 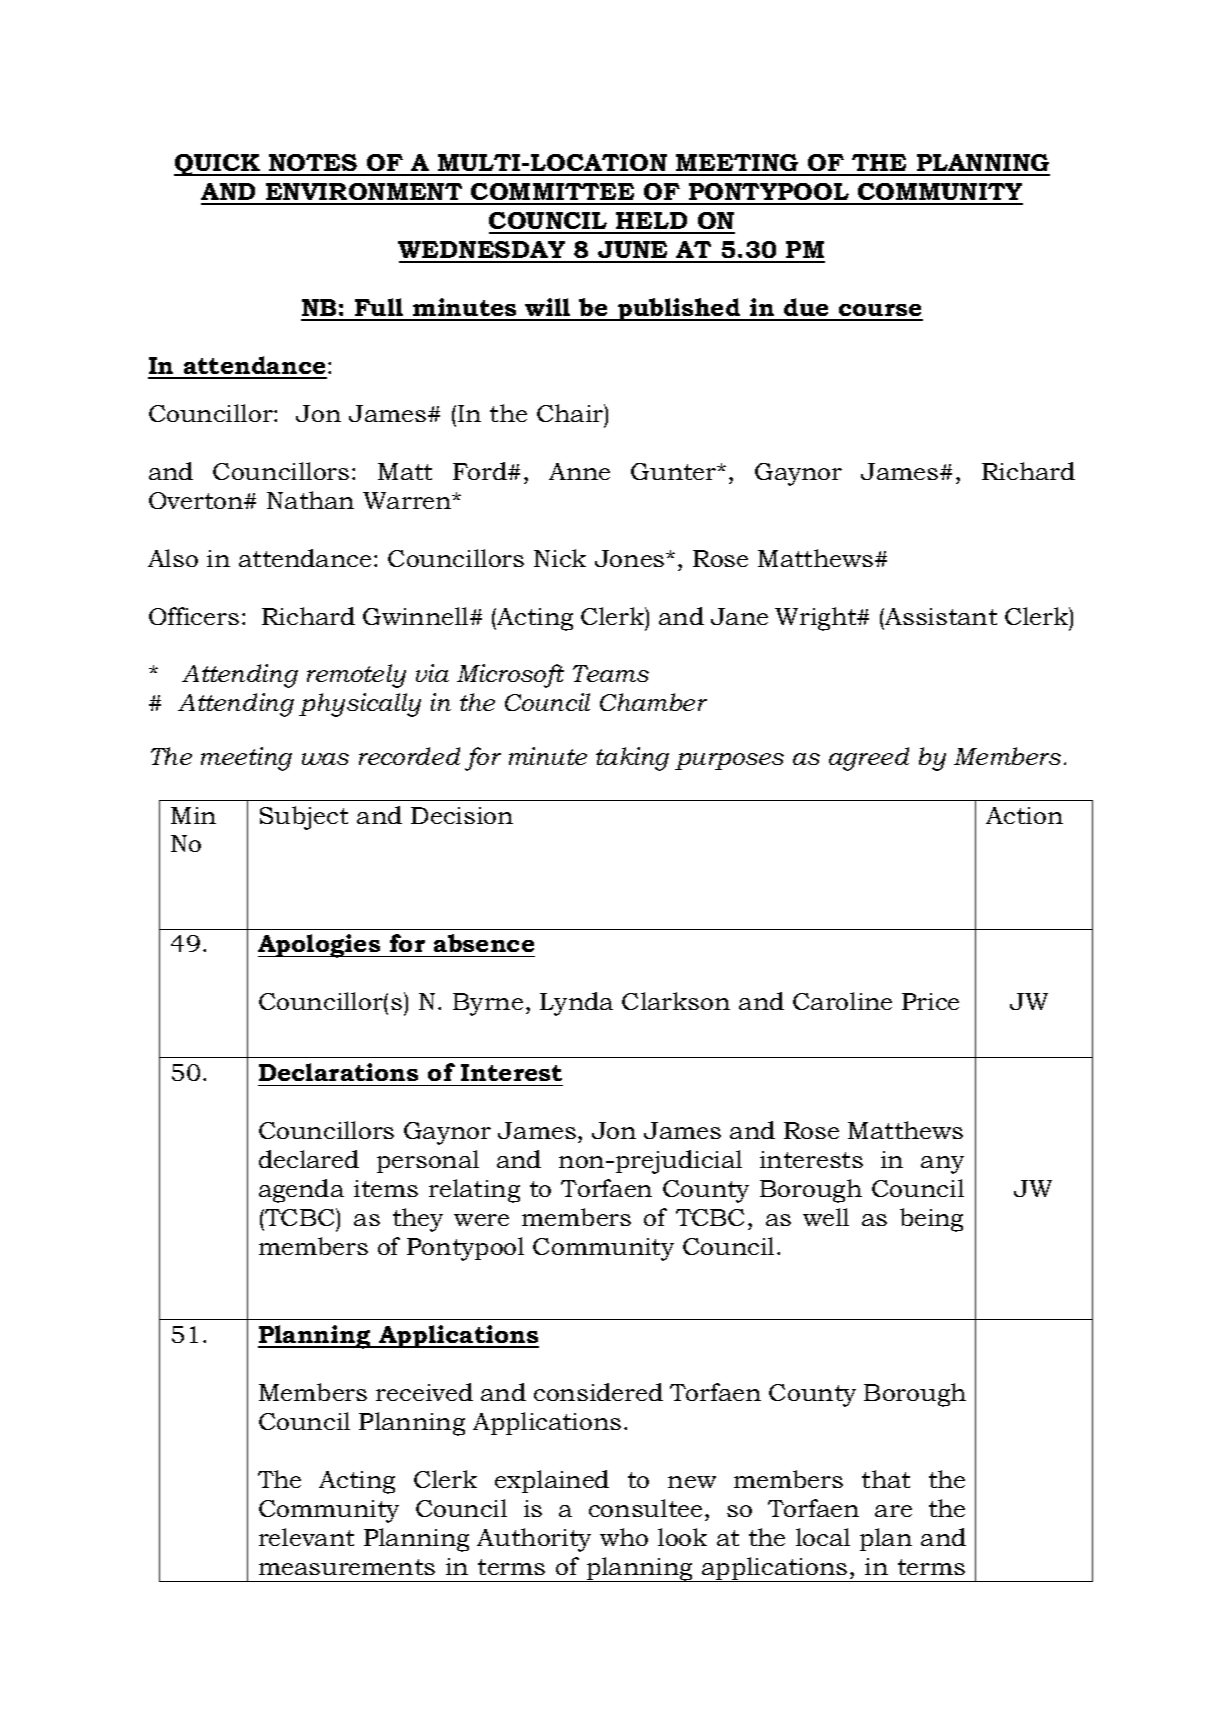 I want to click on remotely, so click(x=356, y=676).
